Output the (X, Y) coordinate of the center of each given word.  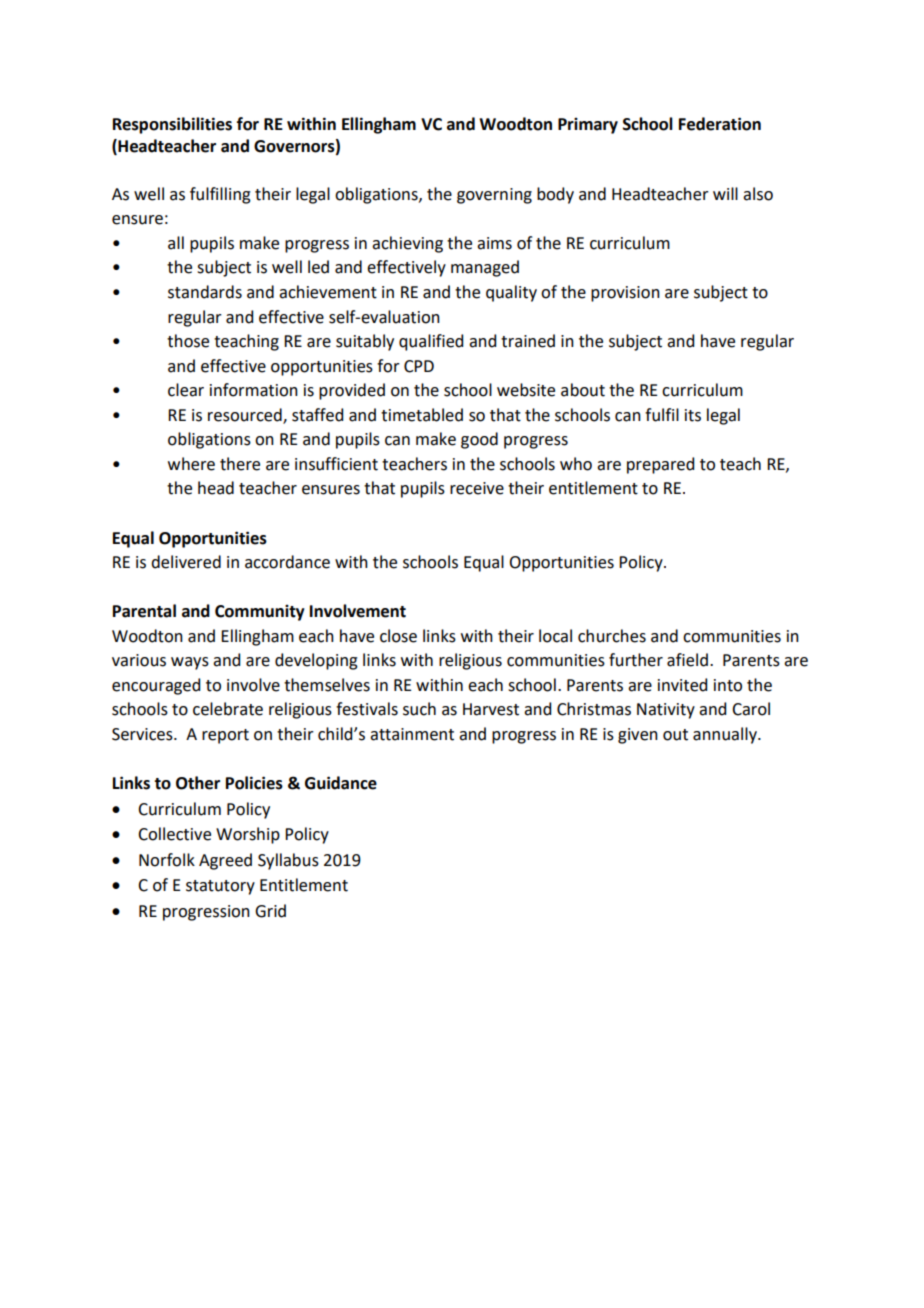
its (693, 415)
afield (687, 660)
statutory (220, 887)
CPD (419, 366)
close (398, 636)
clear (186, 390)
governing (494, 196)
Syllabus (288, 861)
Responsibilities (172, 125)
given (638, 736)
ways (190, 663)
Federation (720, 124)
